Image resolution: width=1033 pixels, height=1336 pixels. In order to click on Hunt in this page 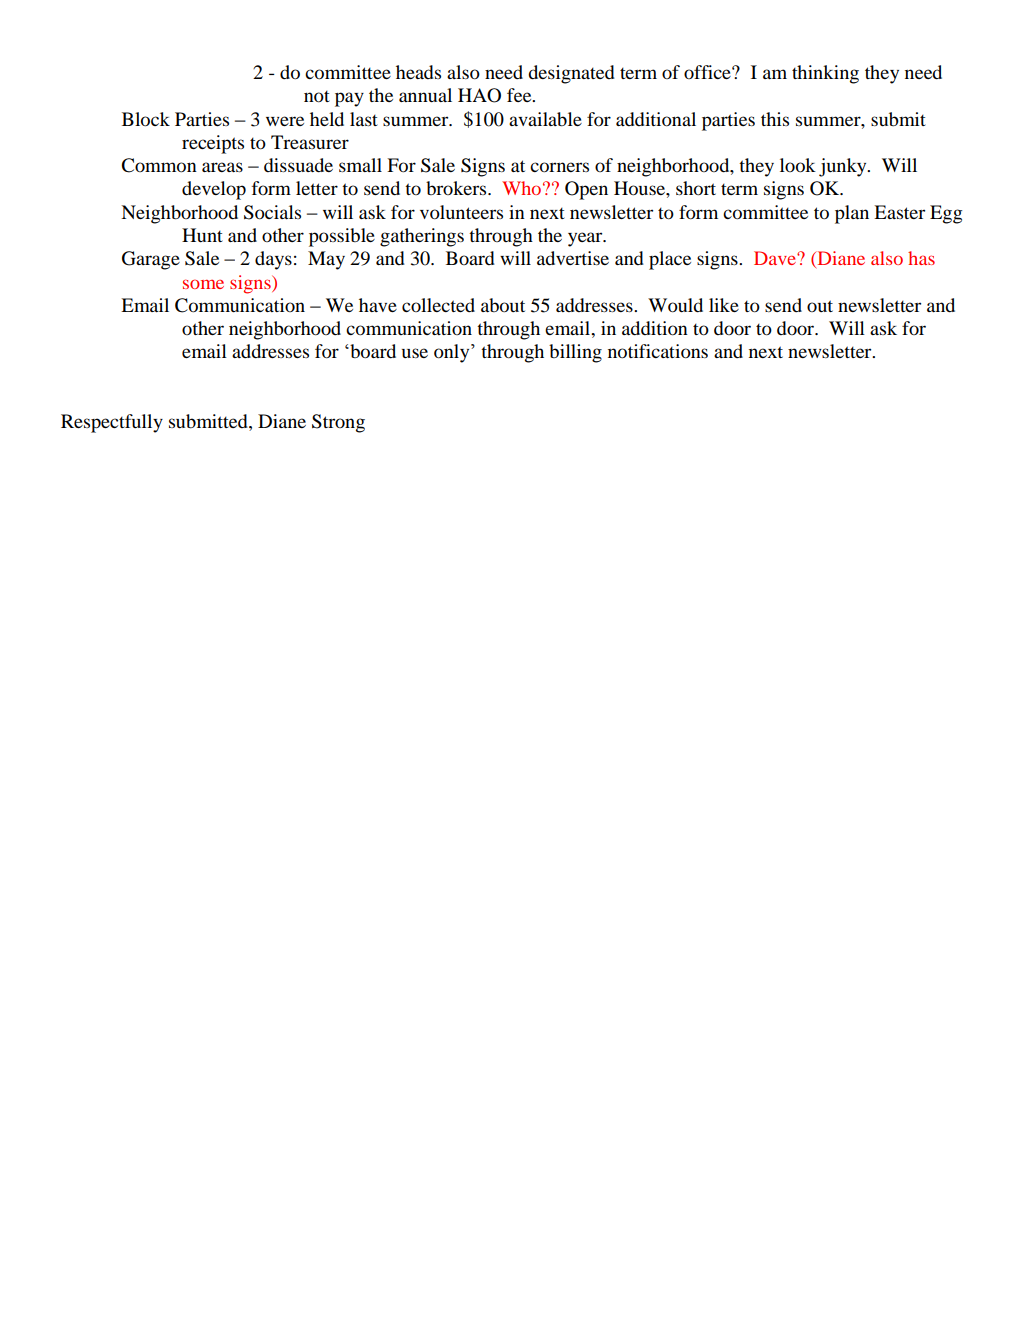, I will do `click(202, 235)`.
